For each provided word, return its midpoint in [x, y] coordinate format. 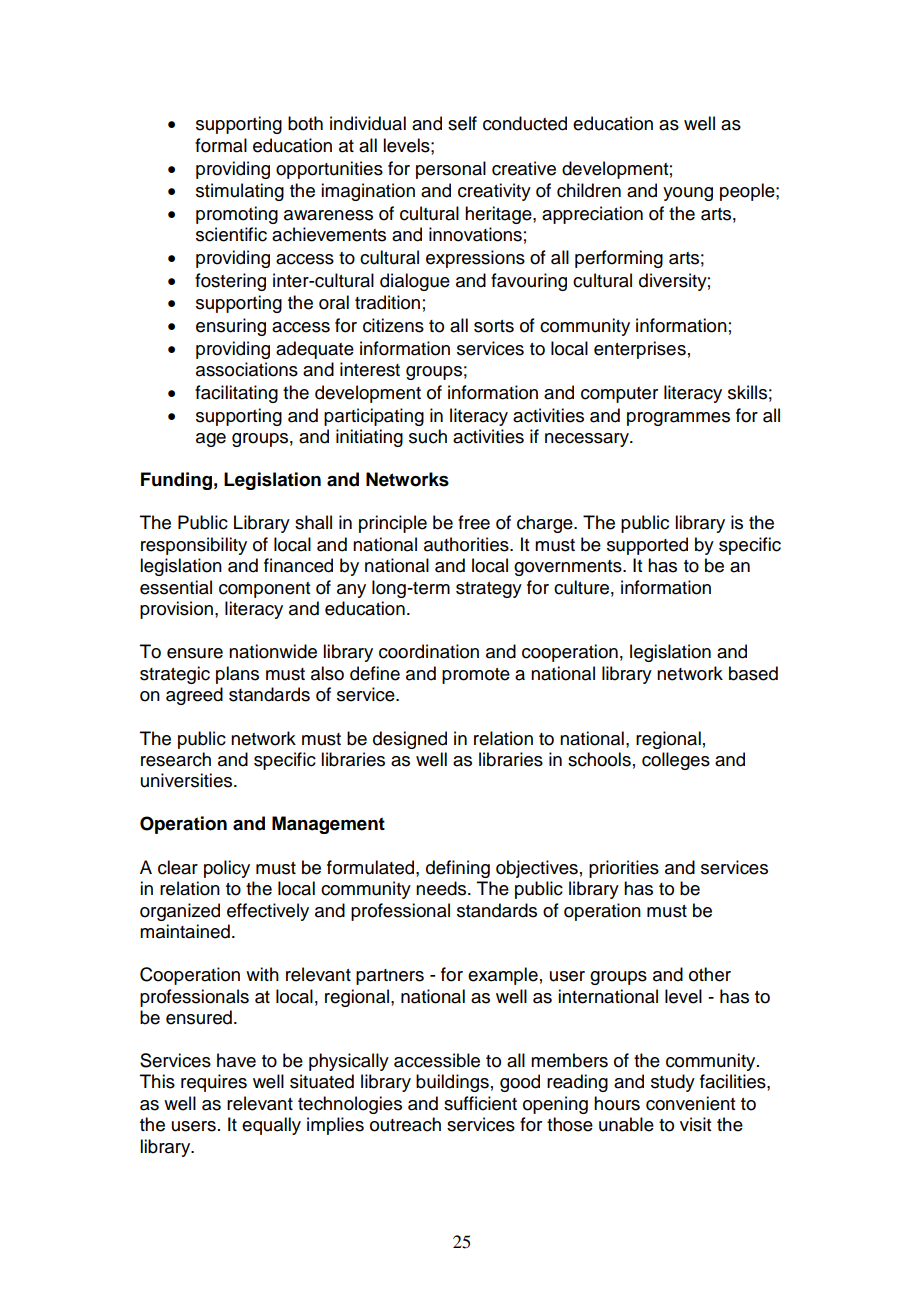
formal [221, 145]
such [428, 436]
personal [451, 170]
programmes [678, 419]
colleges [676, 761]
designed [410, 740]
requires [214, 1083]
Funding [176, 481]
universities [188, 780]
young [688, 194]
